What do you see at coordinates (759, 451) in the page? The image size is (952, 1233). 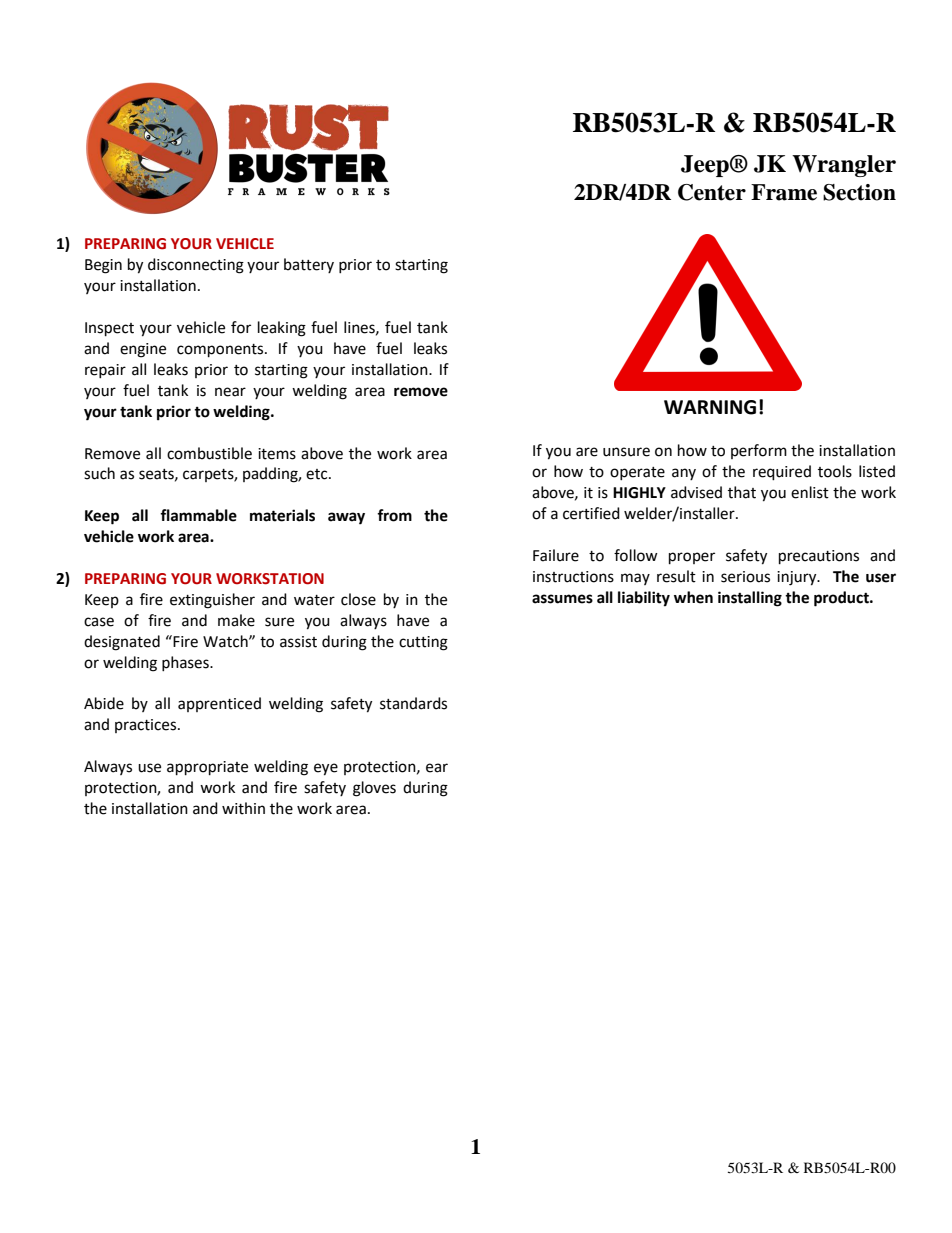 I see `perform` at bounding box center [759, 451].
